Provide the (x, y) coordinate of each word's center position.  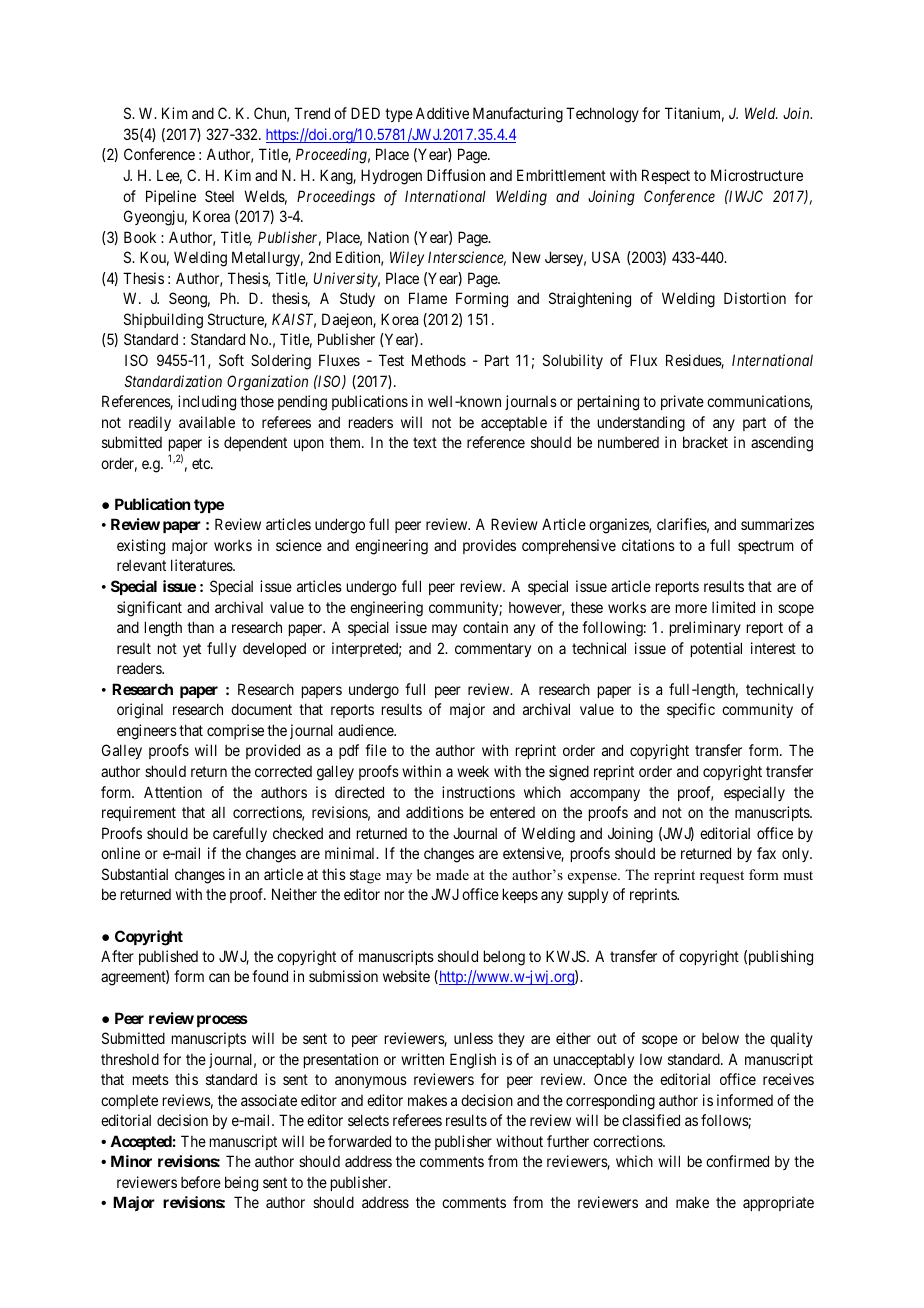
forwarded (359, 1141)
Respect (666, 176)
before (201, 1182)
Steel (219, 196)
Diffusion (456, 175)
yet (192, 650)
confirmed (737, 1161)
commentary (493, 650)
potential (716, 649)
